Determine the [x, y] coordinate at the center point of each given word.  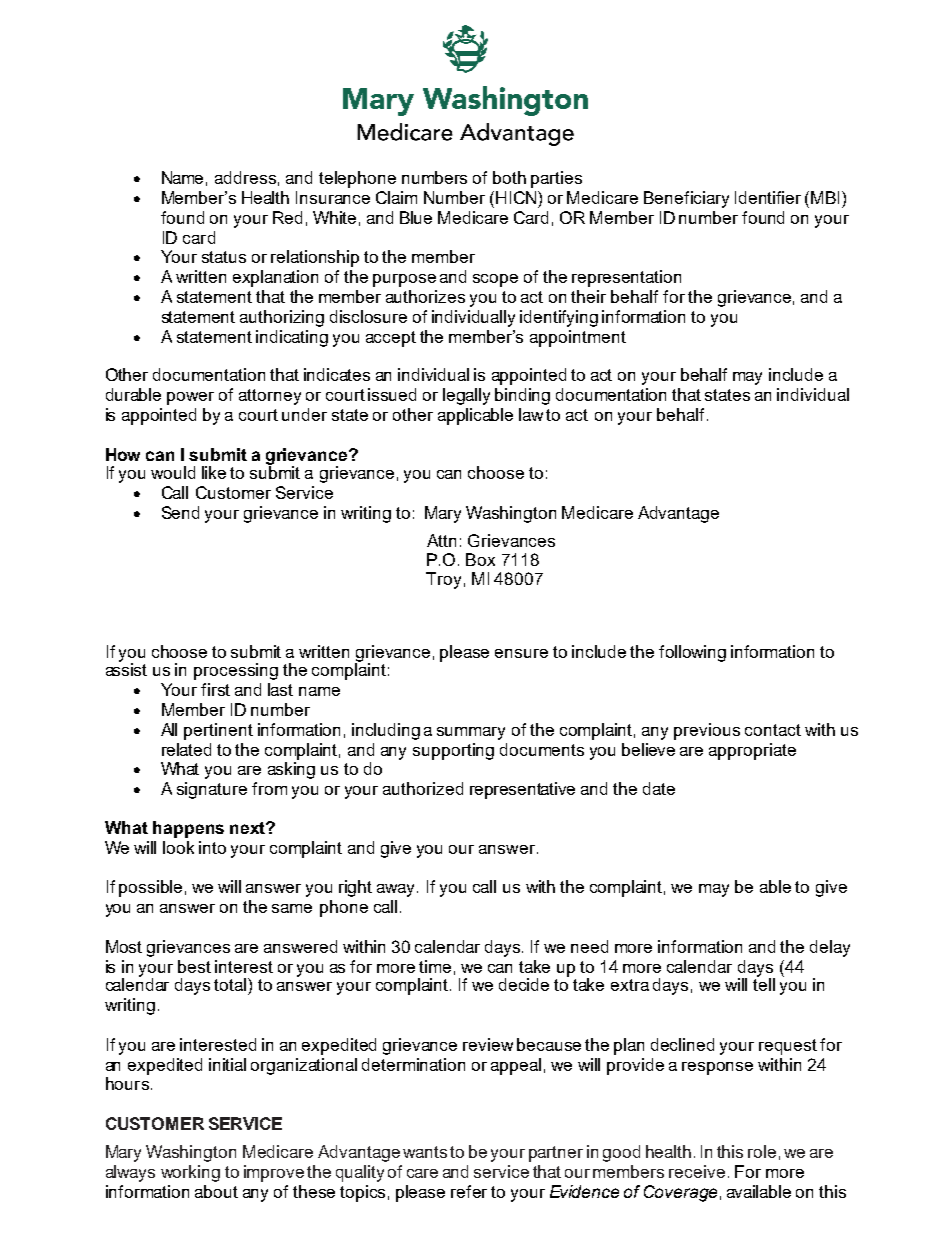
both [509, 177]
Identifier [768, 197]
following [692, 653]
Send [180, 512]
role [762, 1151]
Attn [441, 540]
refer [469, 1191]
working [190, 1173]
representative [522, 790]
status [224, 257]
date [659, 788]
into [212, 847]
